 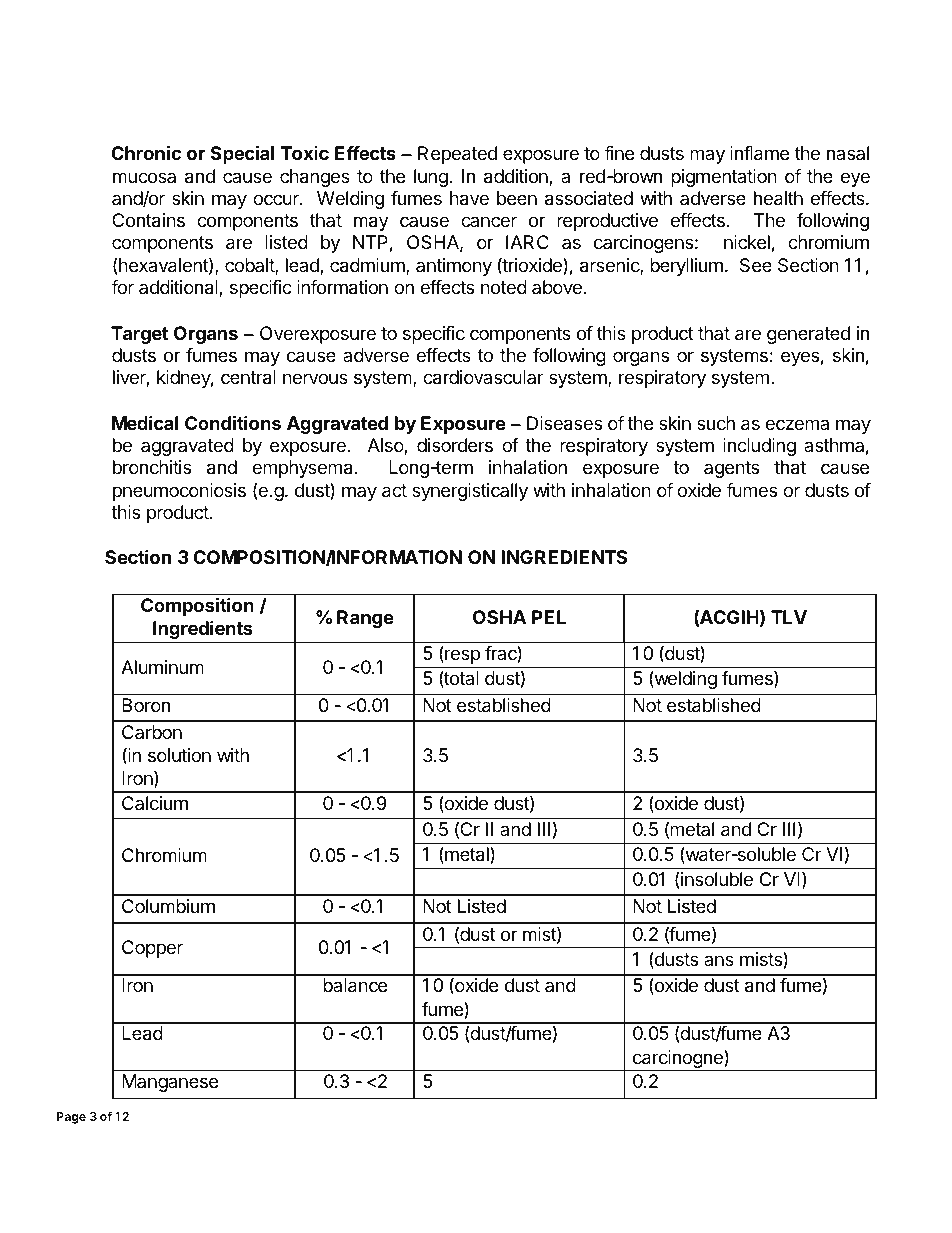 I want to click on solution, so click(x=179, y=755).
